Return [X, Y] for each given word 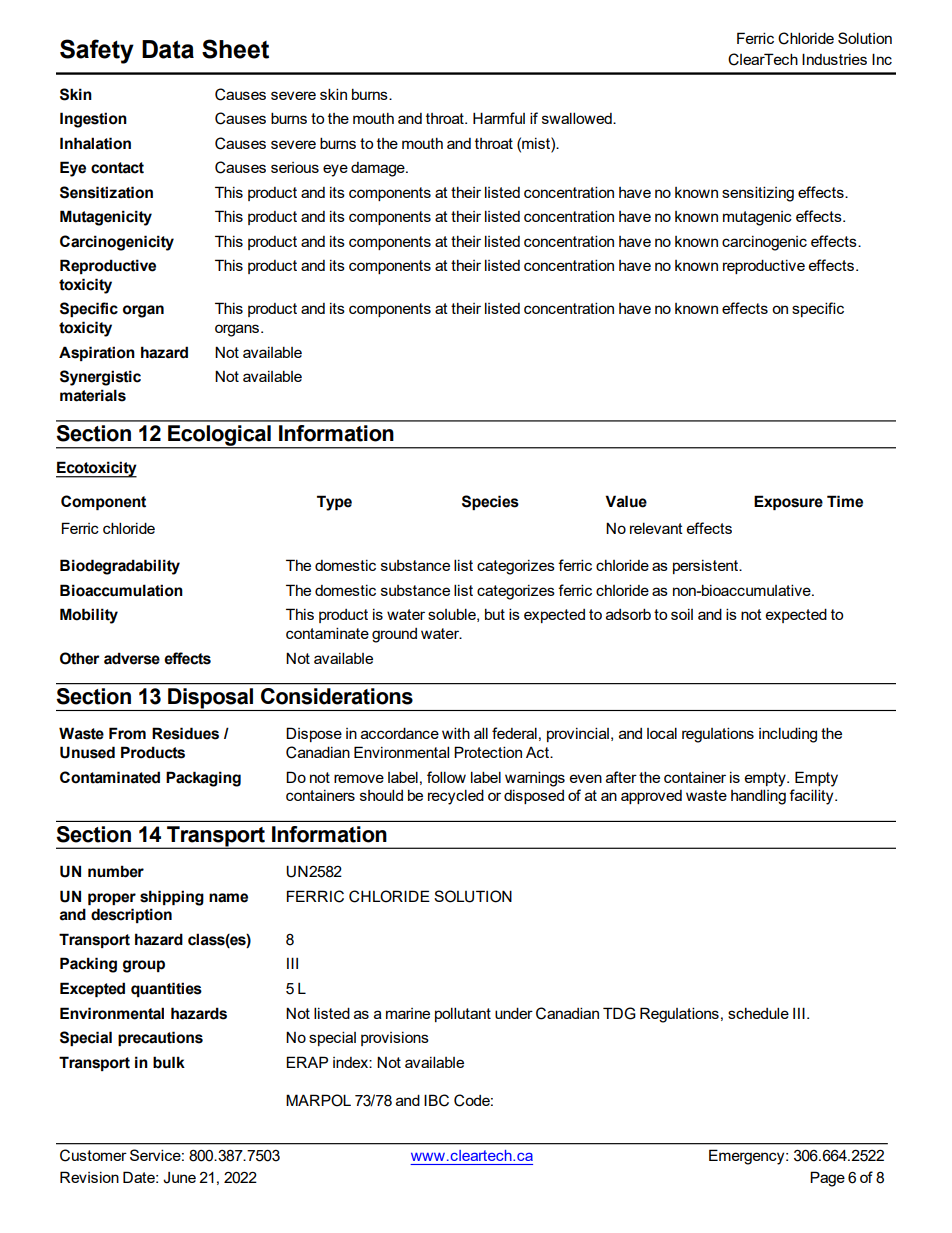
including [788, 735]
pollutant [463, 1014]
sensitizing [758, 194]
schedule [758, 1013]
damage [379, 169]
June [179, 1178]
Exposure [788, 502]
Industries [834, 59]
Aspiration [97, 353]
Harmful [499, 118]
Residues [185, 733]
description [131, 915]
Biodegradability [120, 567]
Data [168, 49]
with [456, 733]
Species [490, 502]
